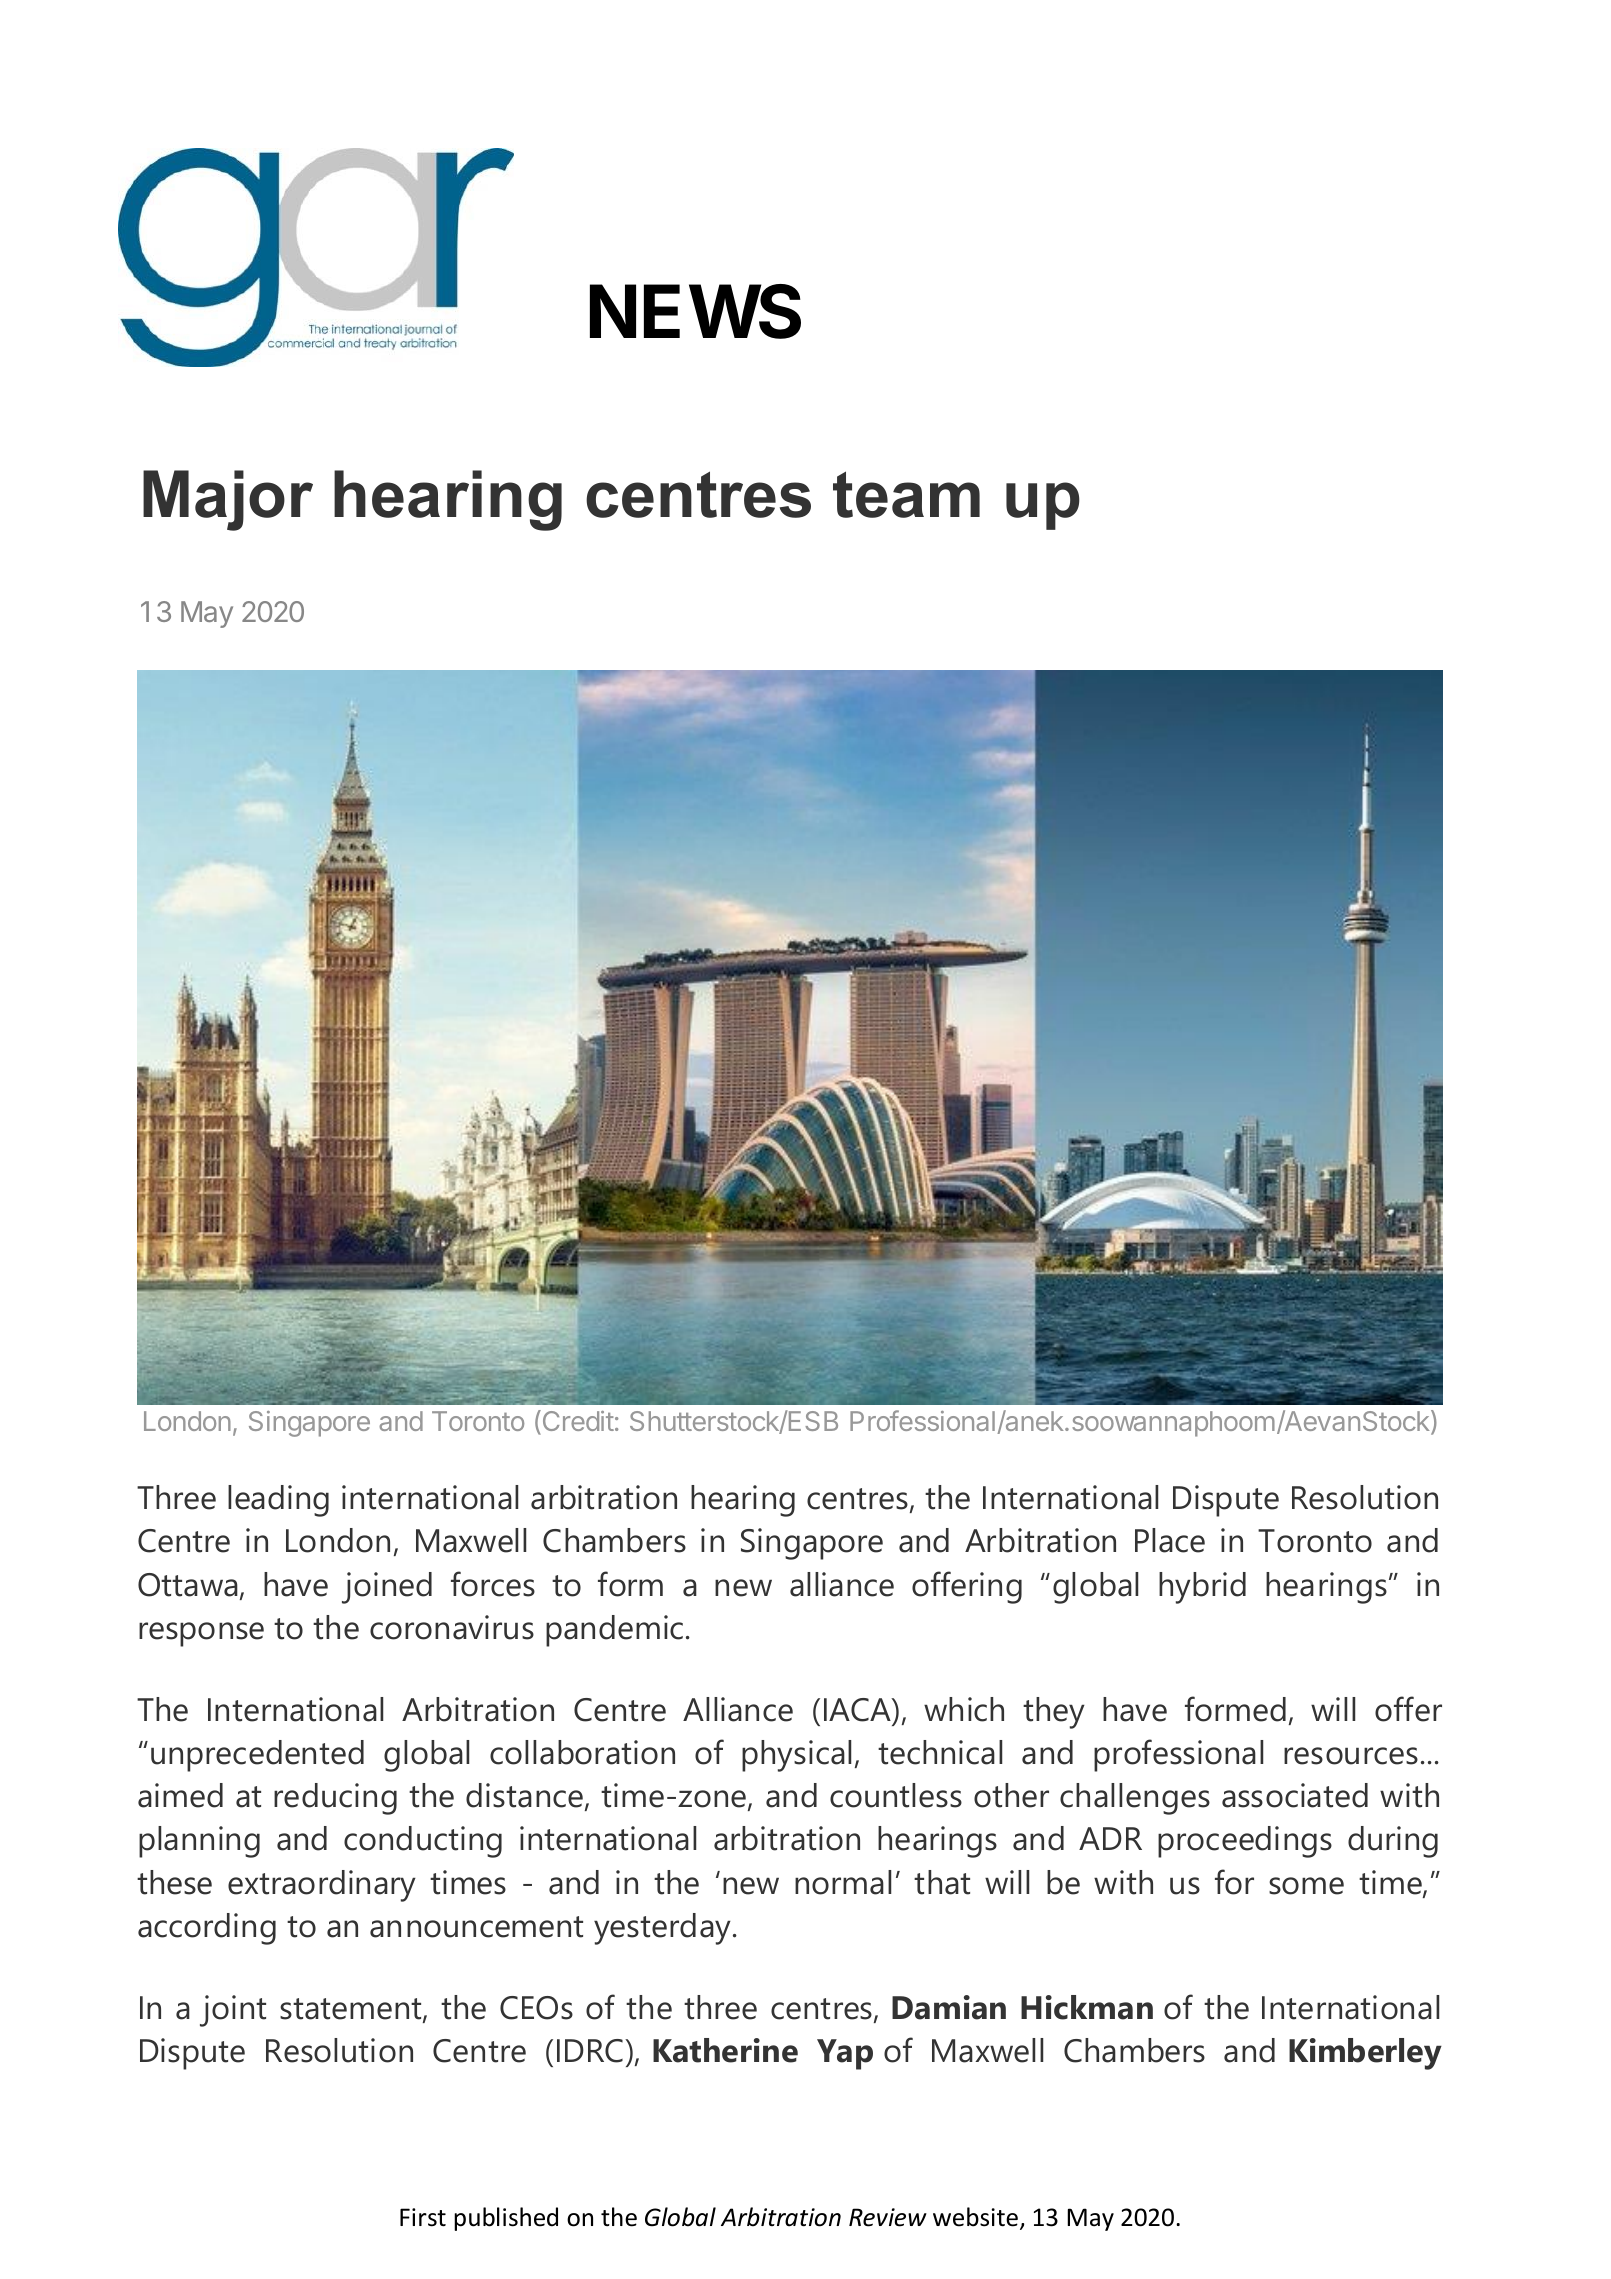 Image resolution: width=1611 pixels, height=2279 pixels. Describe the element at coordinates (577, 1422) in the screenshot. I see `Credit` at that location.
